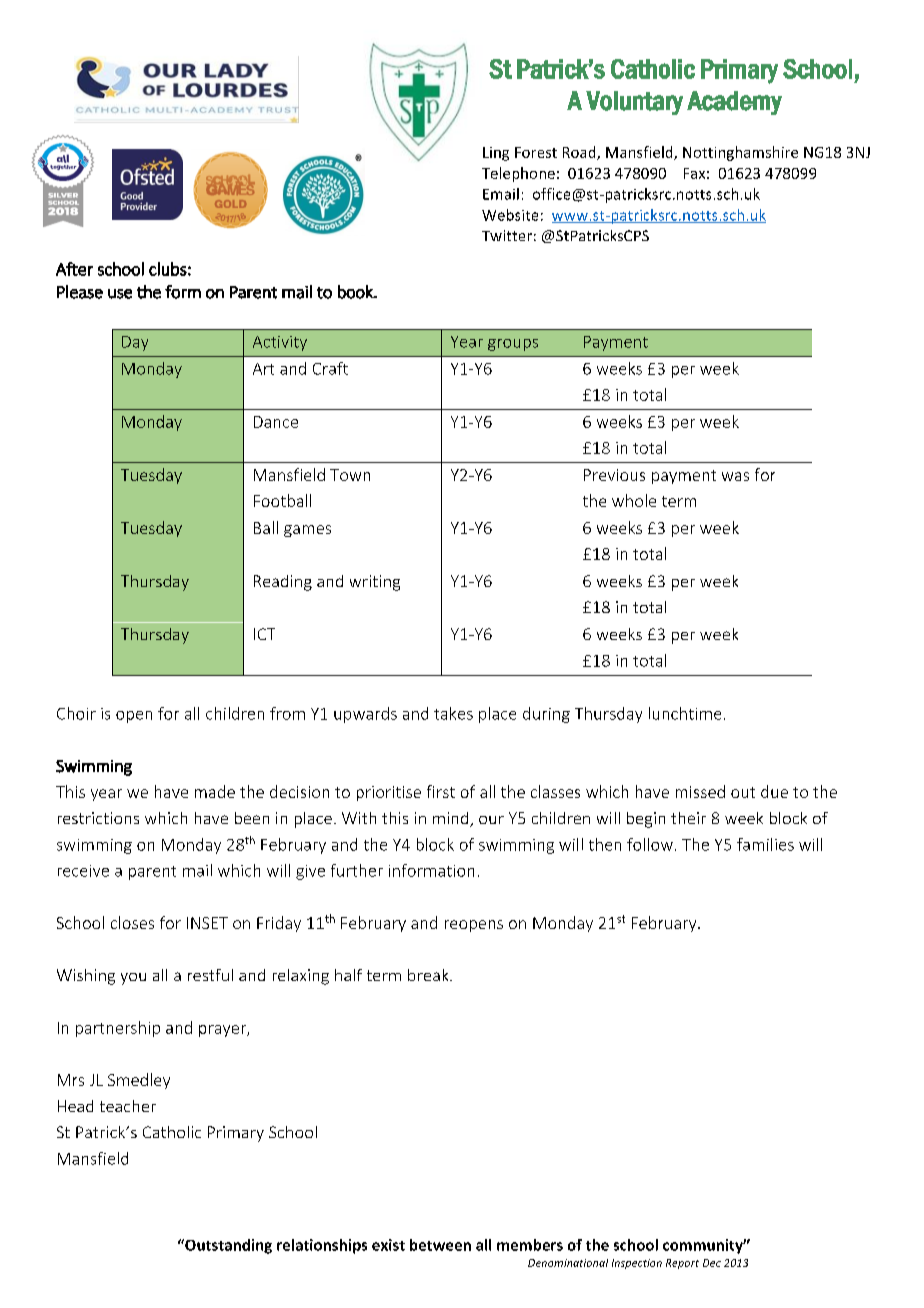 The width and height of the document is (924, 1308). Describe the element at coordinates (496, 154) in the document. I see `Ling` at that location.
